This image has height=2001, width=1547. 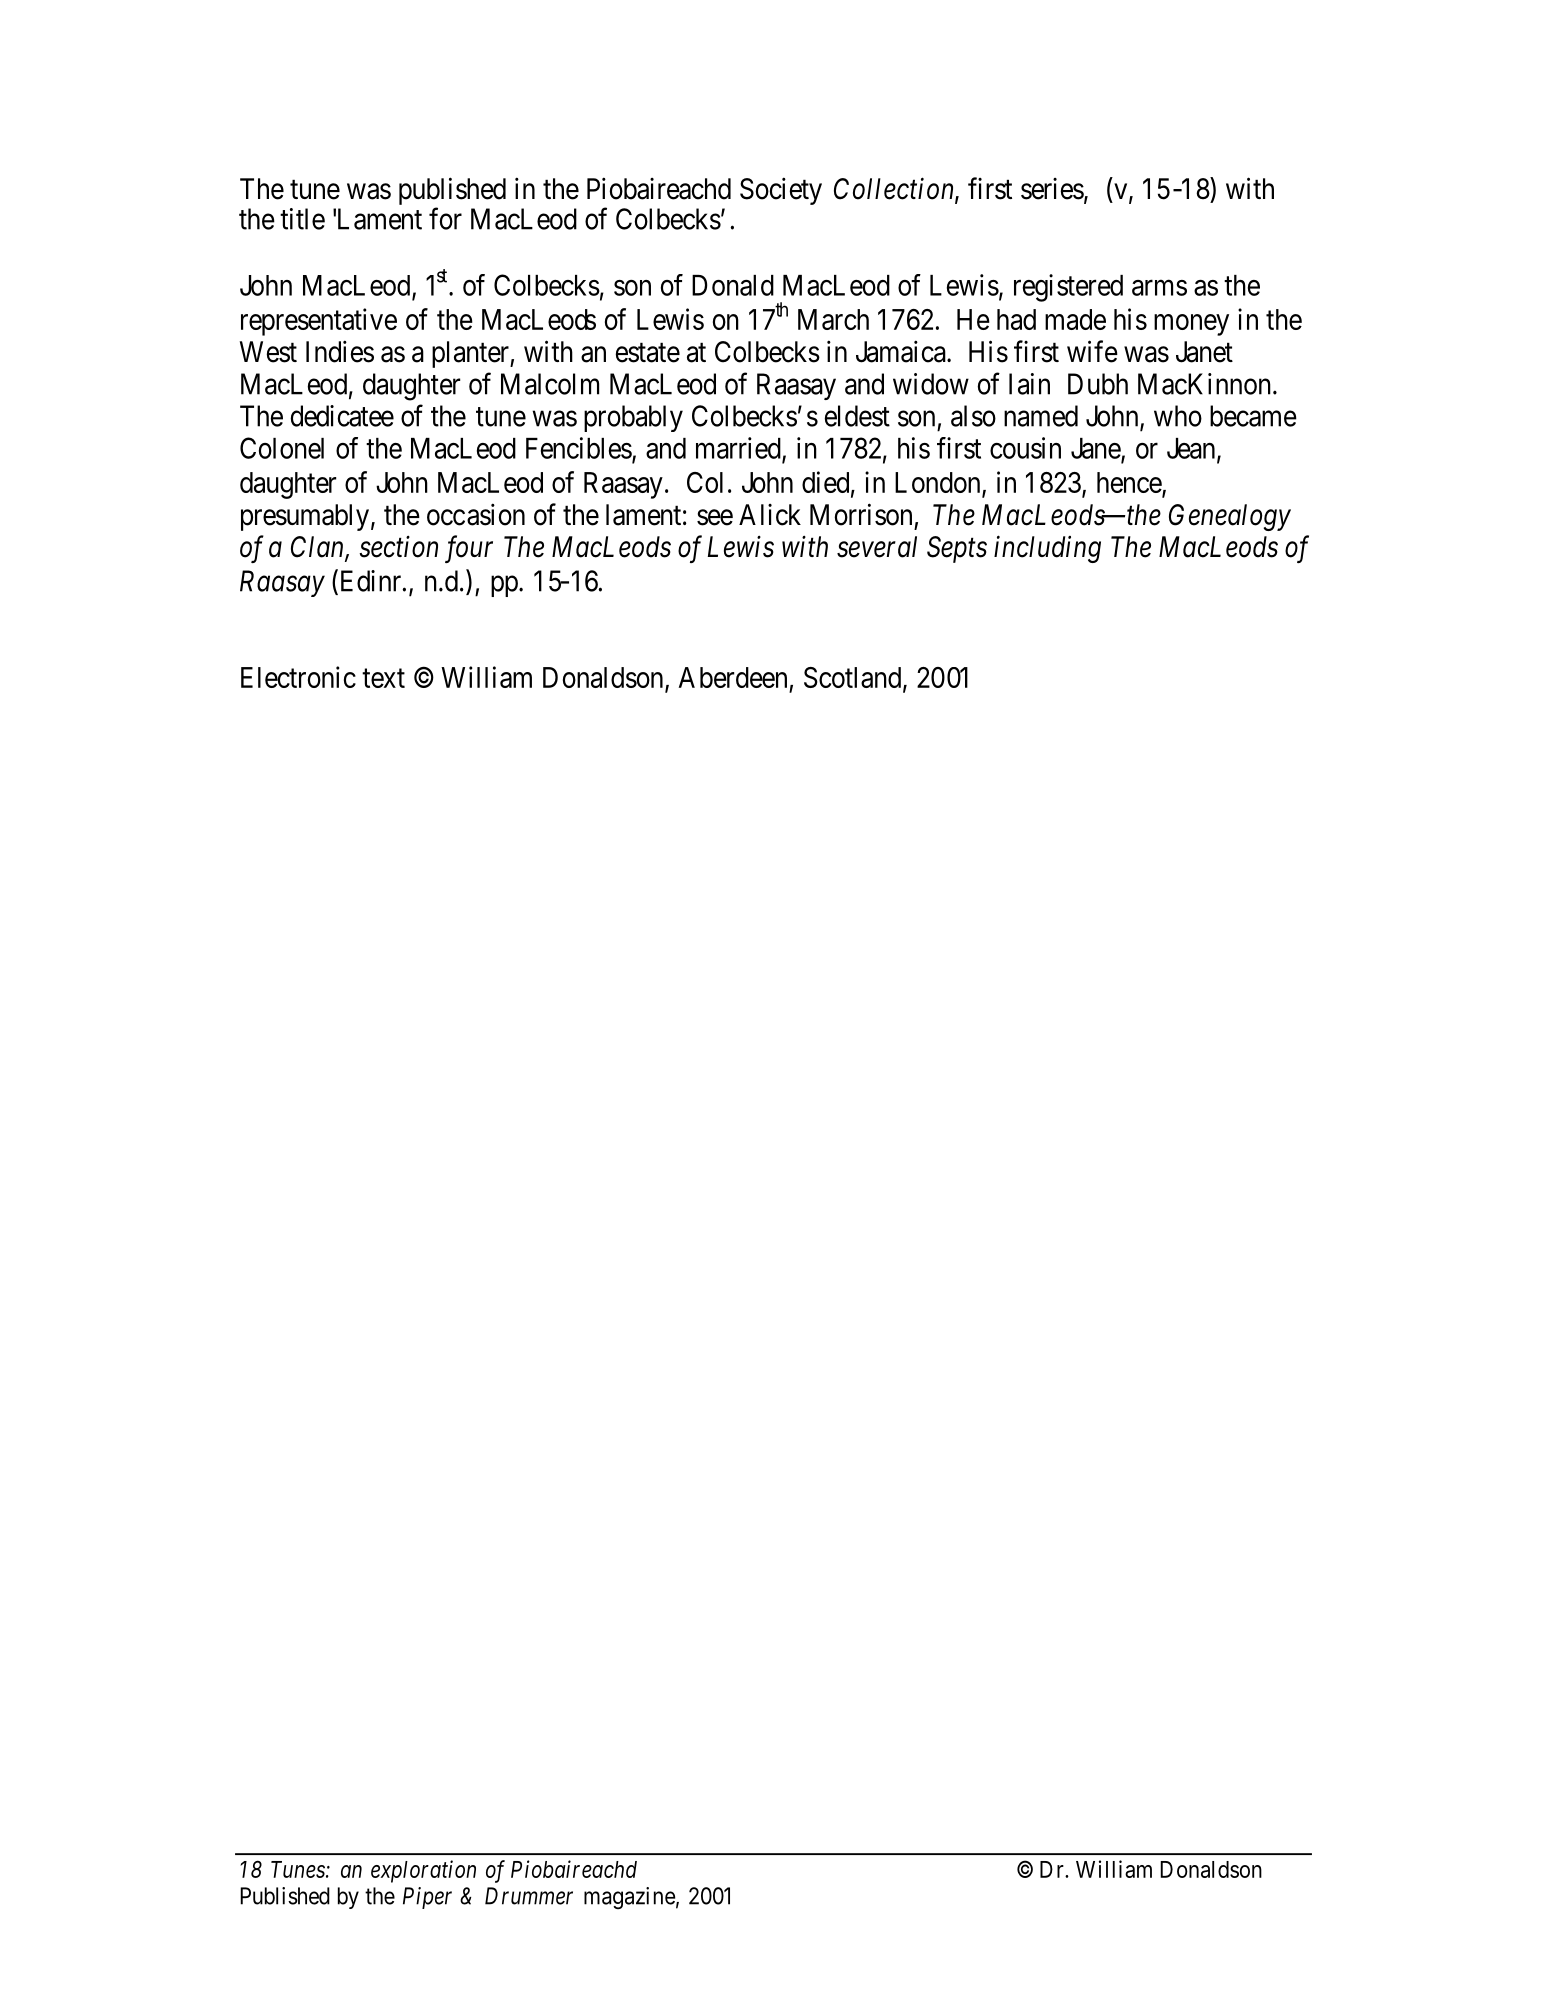 What do you see at coordinates (383, 678) in the image?
I see `text` at bounding box center [383, 678].
